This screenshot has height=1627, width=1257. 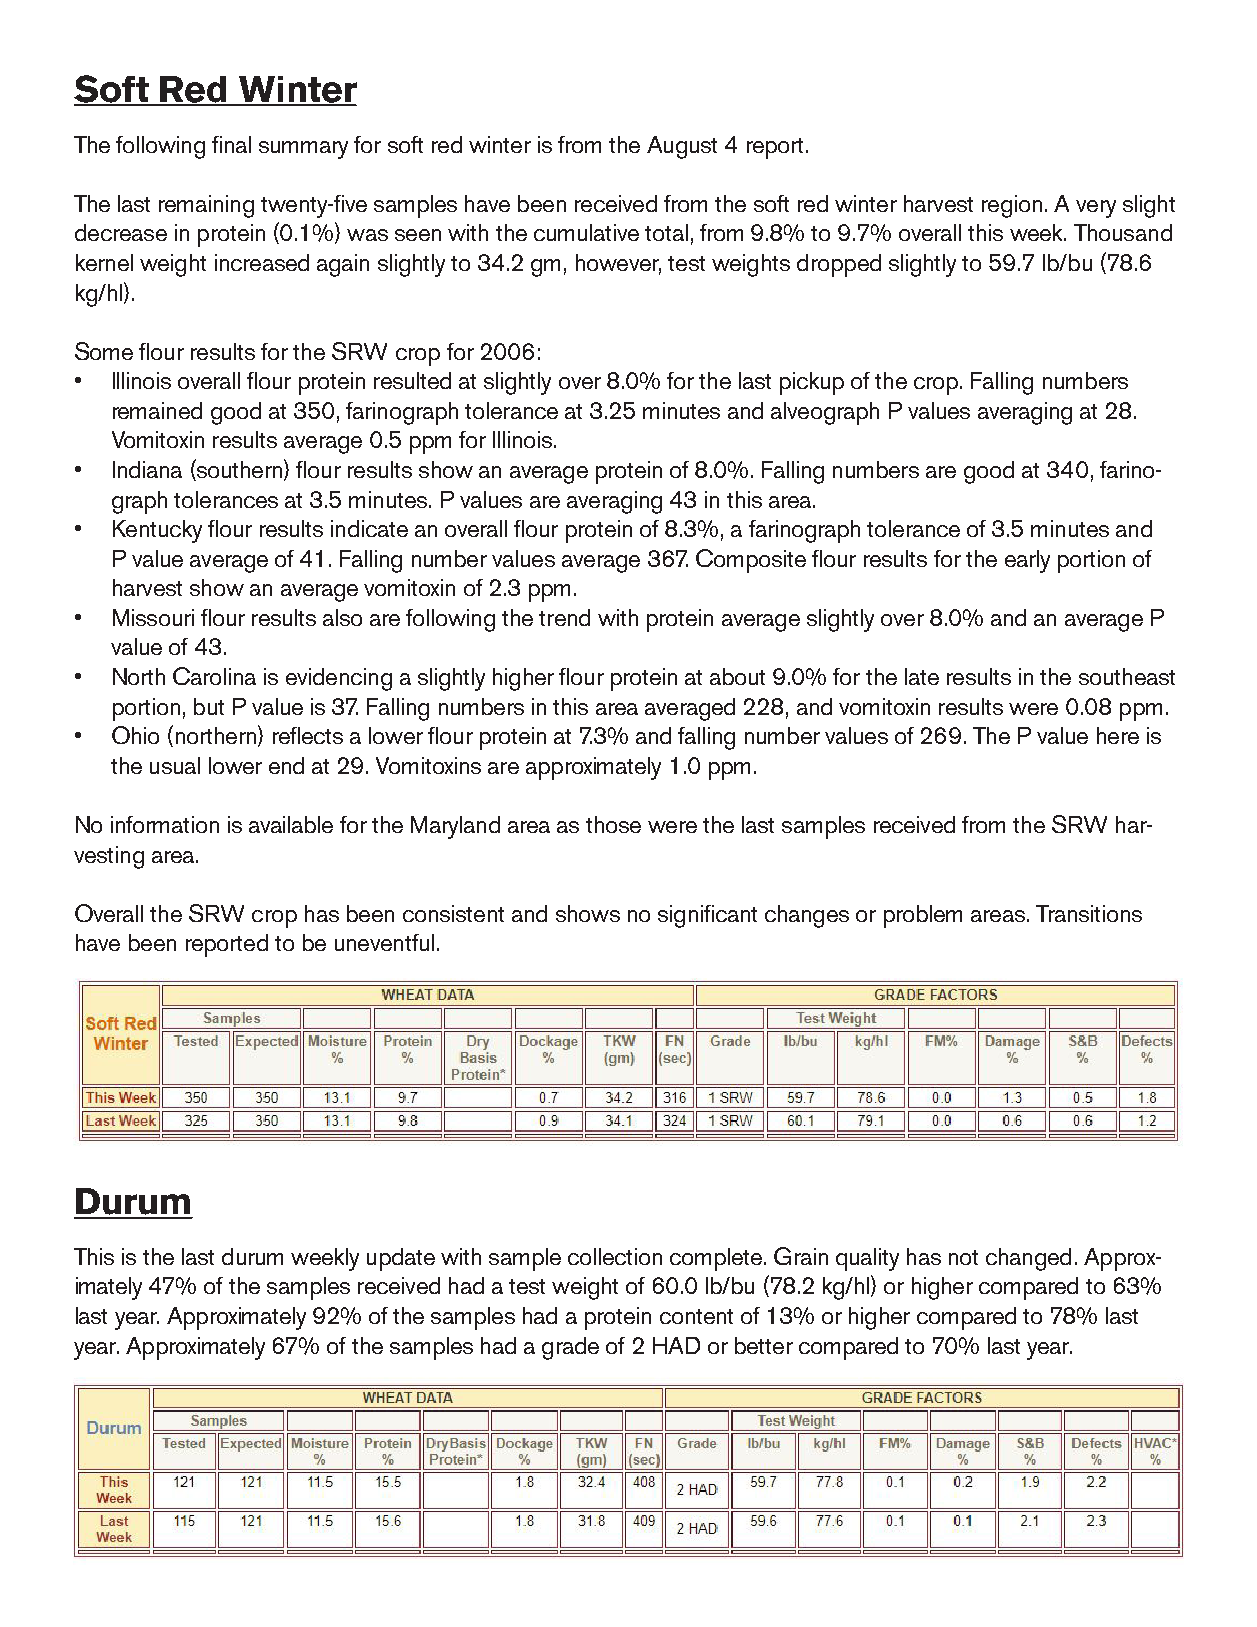 I want to click on remaining, so click(x=206, y=206).
